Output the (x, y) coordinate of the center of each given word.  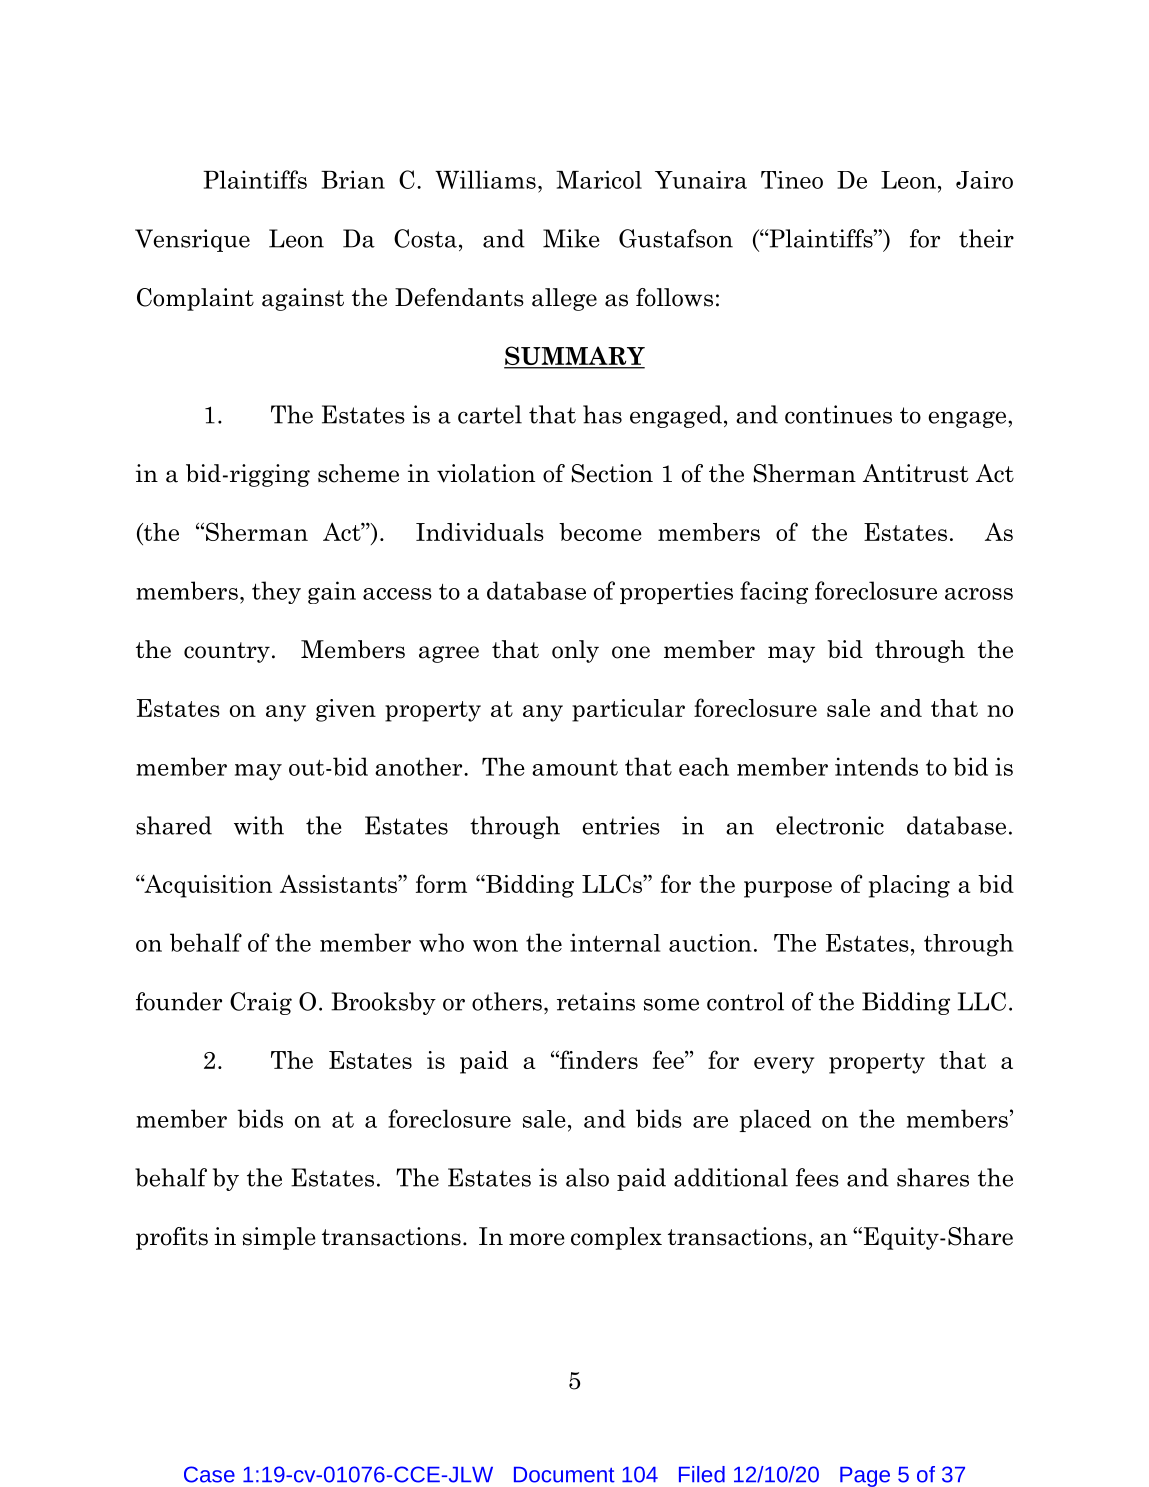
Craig (261, 1003)
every (784, 1065)
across (979, 594)
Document (564, 1475)
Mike (571, 238)
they (276, 592)
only (575, 651)
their (986, 238)
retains (596, 1001)
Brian (353, 179)
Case (209, 1474)
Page (865, 1477)
